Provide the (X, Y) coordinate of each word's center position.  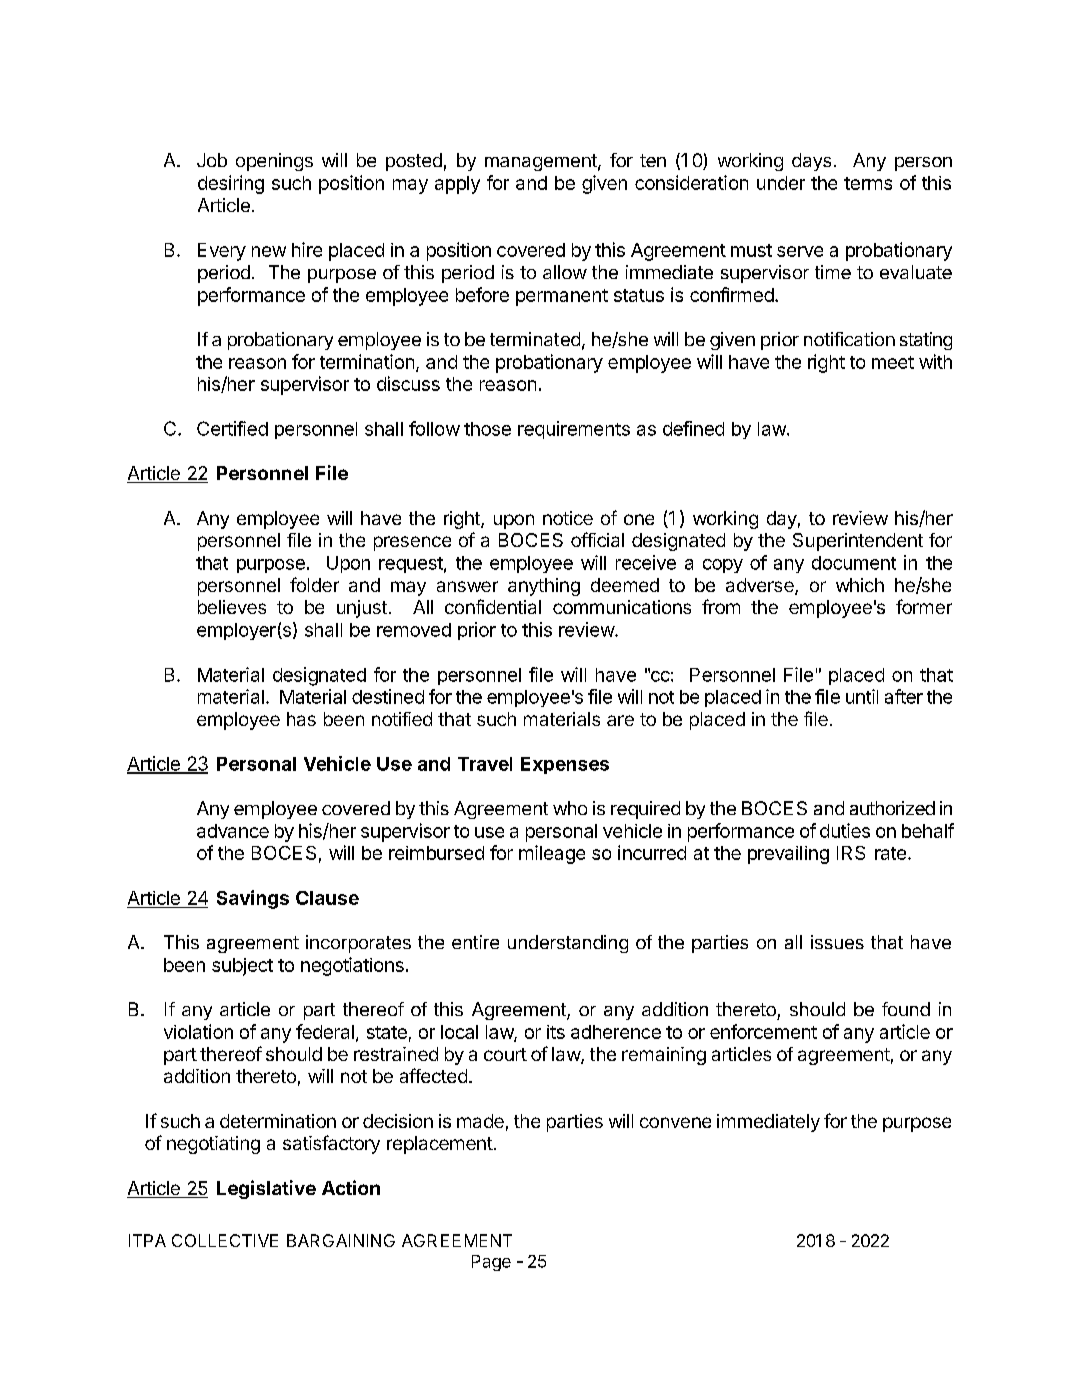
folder (314, 584)
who (570, 808)
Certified (232, 428)
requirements (574, 430)
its (556, 1032)
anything (544, 587)
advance (233, 831)
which (860, 585)
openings (274, 162)
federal (325, 1031)
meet (893, 362)
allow (565, 272)
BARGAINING (341, 1240)
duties (845, 830)
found (906, 1009)
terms (868, 183)
